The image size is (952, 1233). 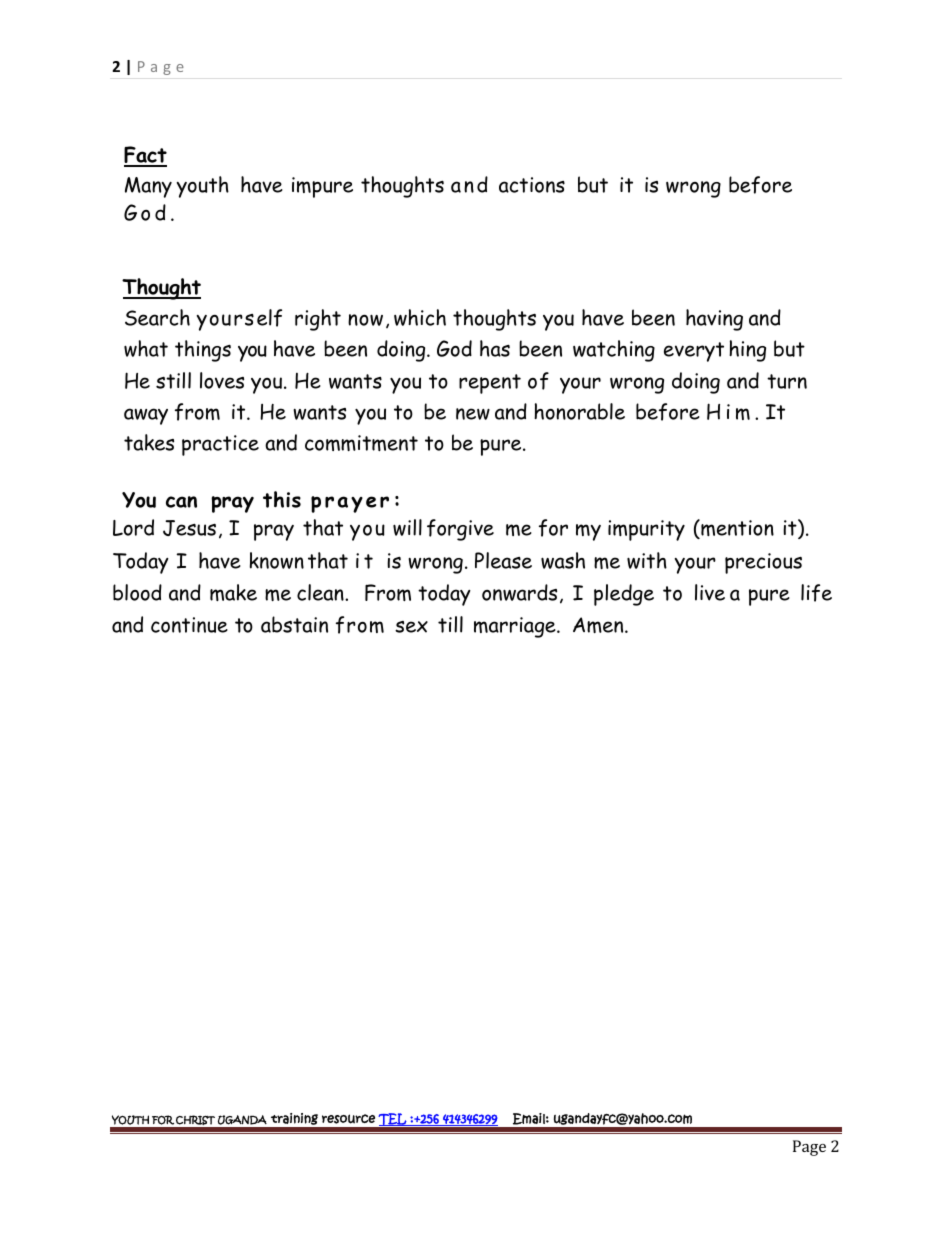 I want to click on having, so click(x=714, y=320).
